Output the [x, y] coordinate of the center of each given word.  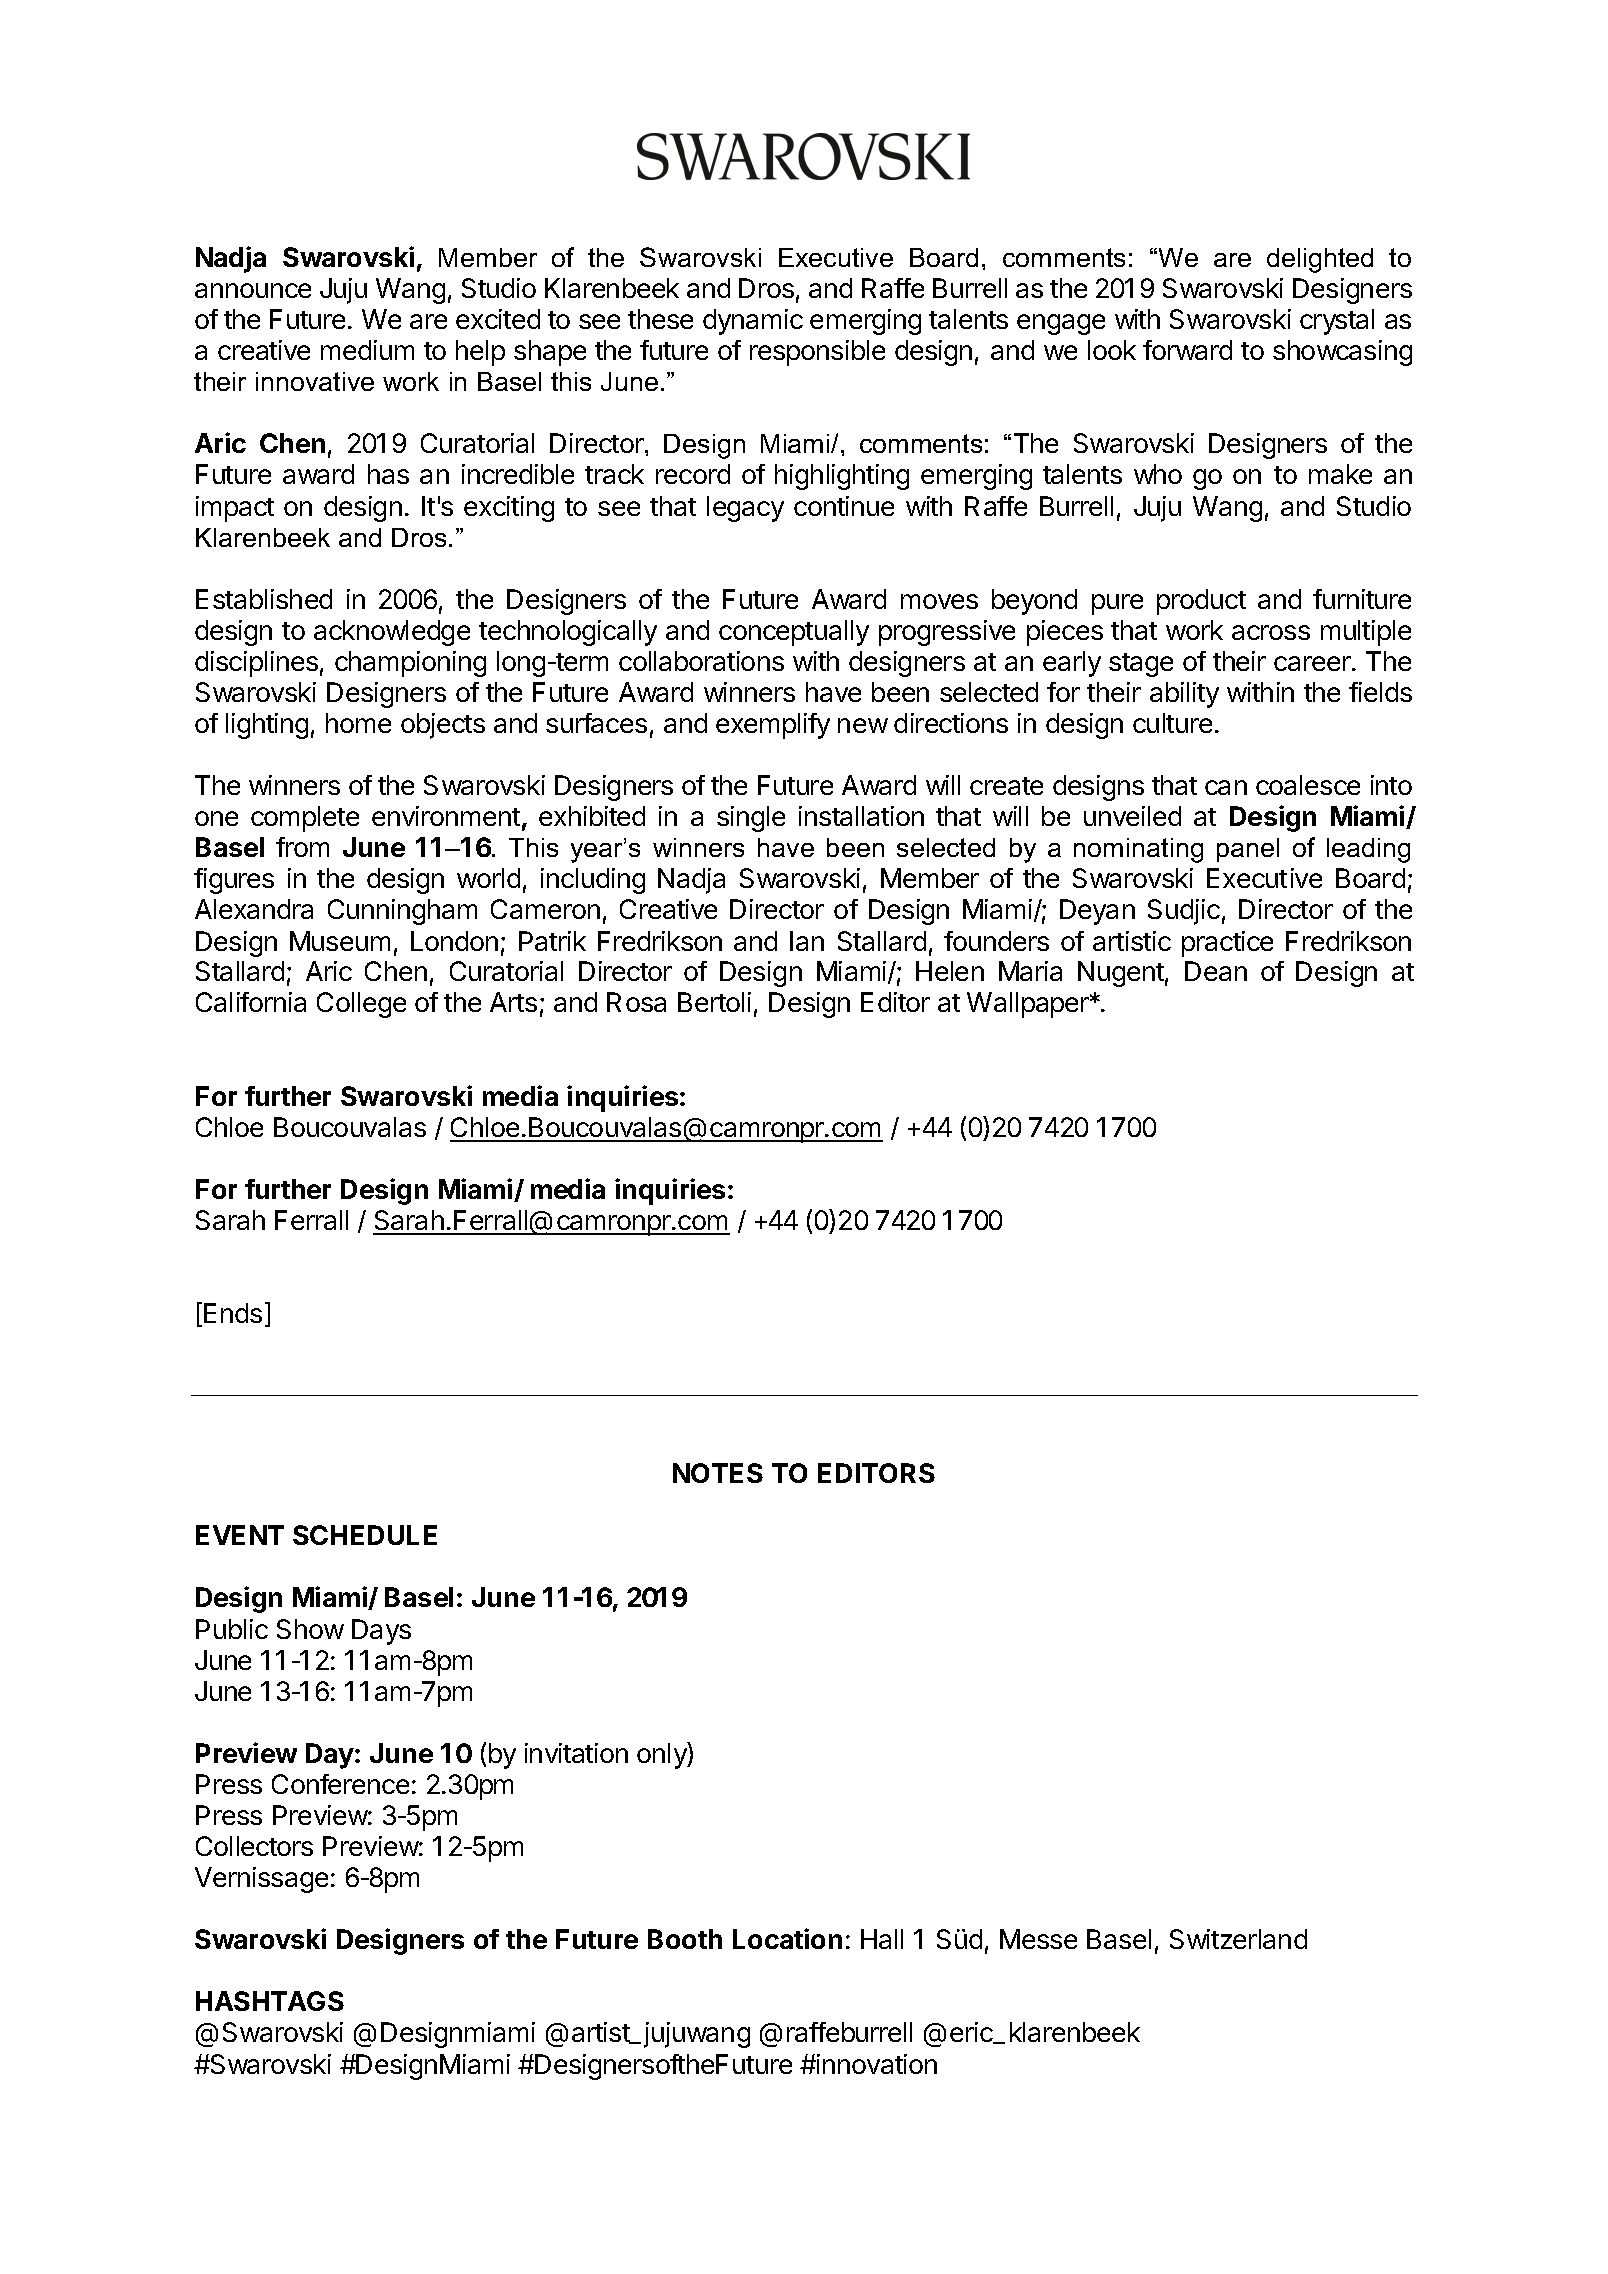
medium [367, 350]
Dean [1216, 971]
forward [1187, 350]
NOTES [718, 1473]
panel [1248, 850]
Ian [807, 941]
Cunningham [402, 912]
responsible [817, 353]
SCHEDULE [365, 1535]
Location [787, 1938]
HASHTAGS [270, 2001]
